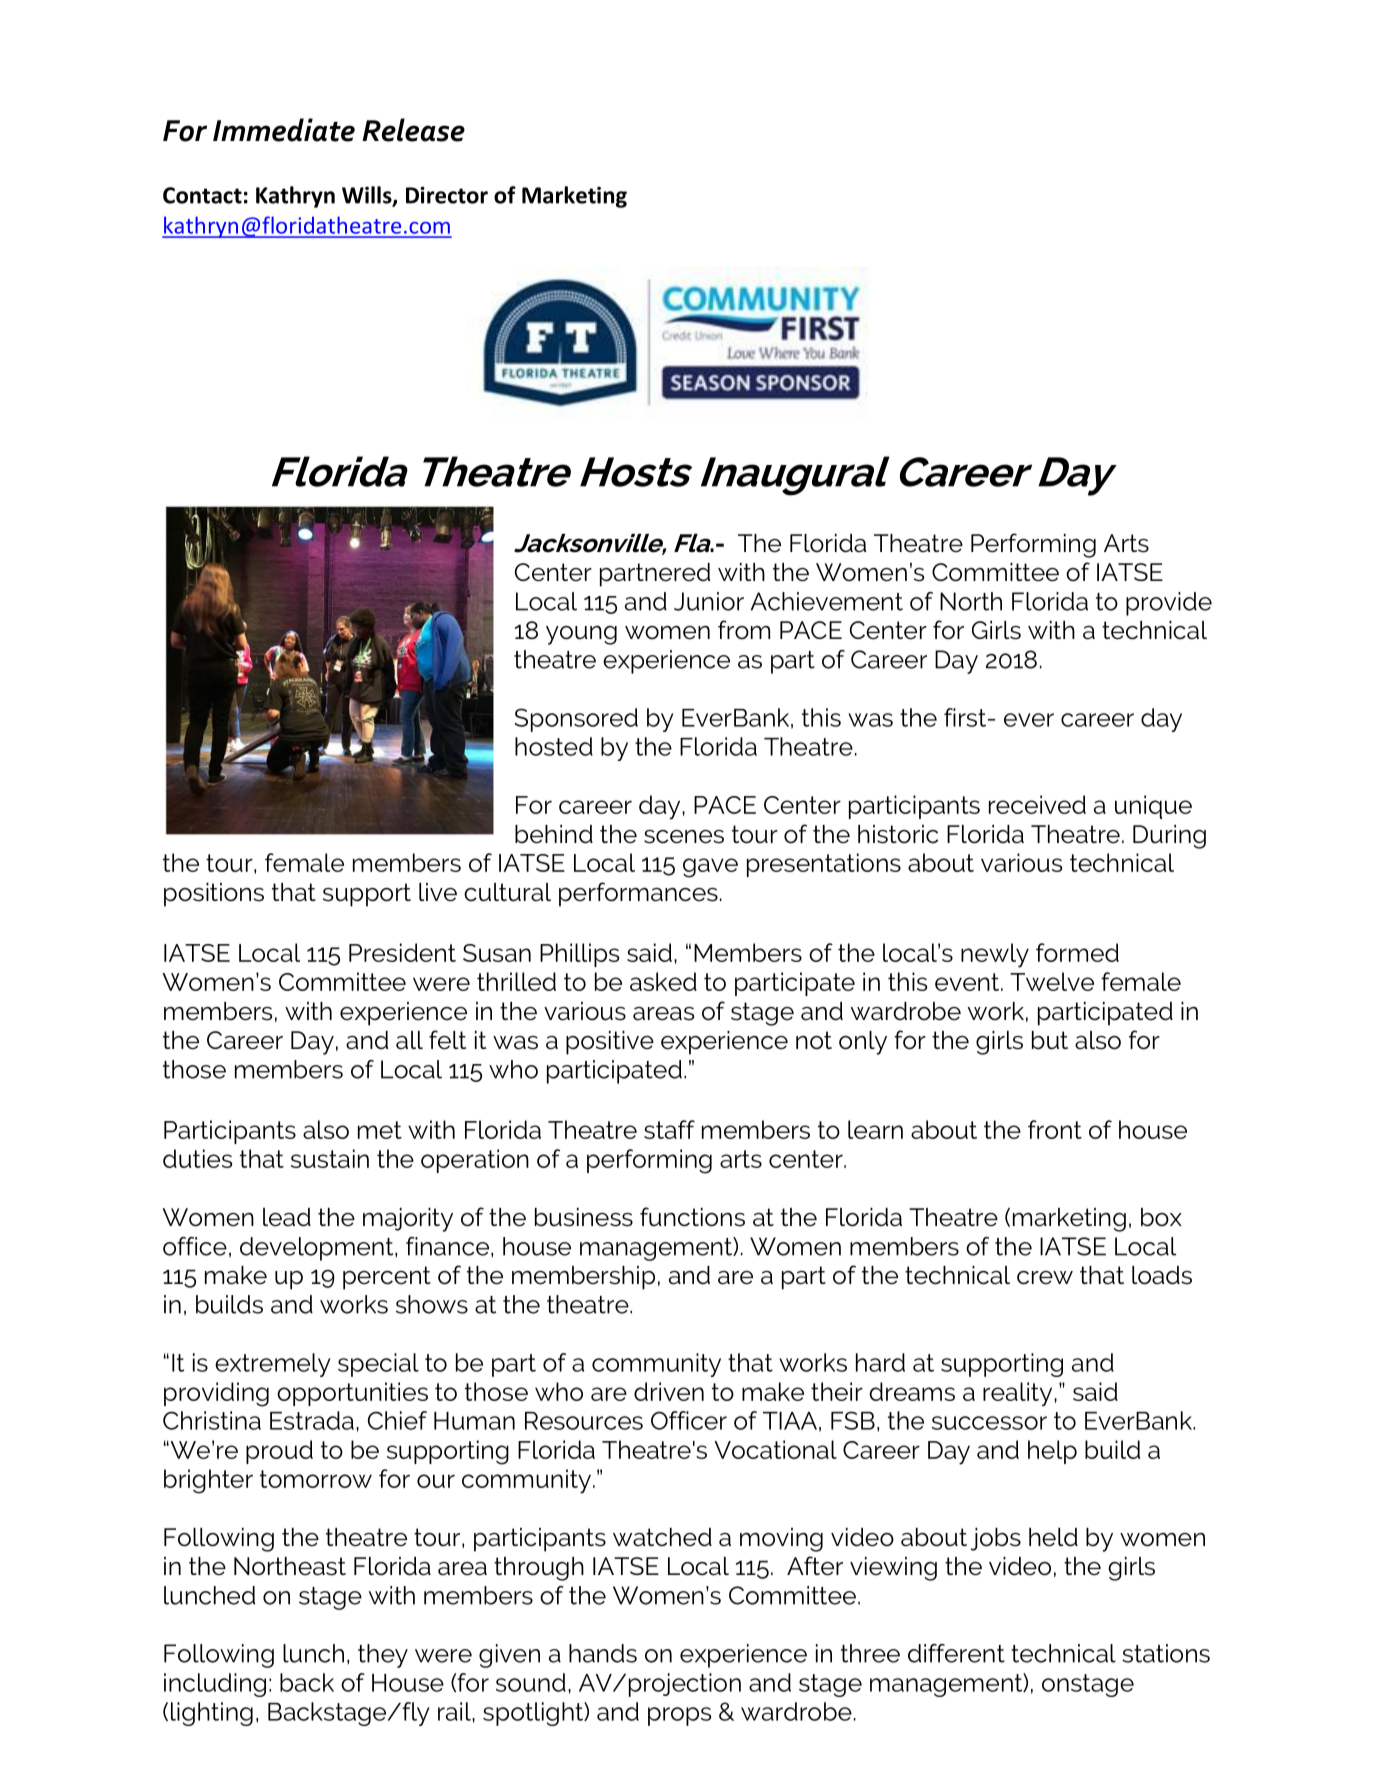 This document has height=1784, width=1379. I want to click on performances, so click(638, 894).
